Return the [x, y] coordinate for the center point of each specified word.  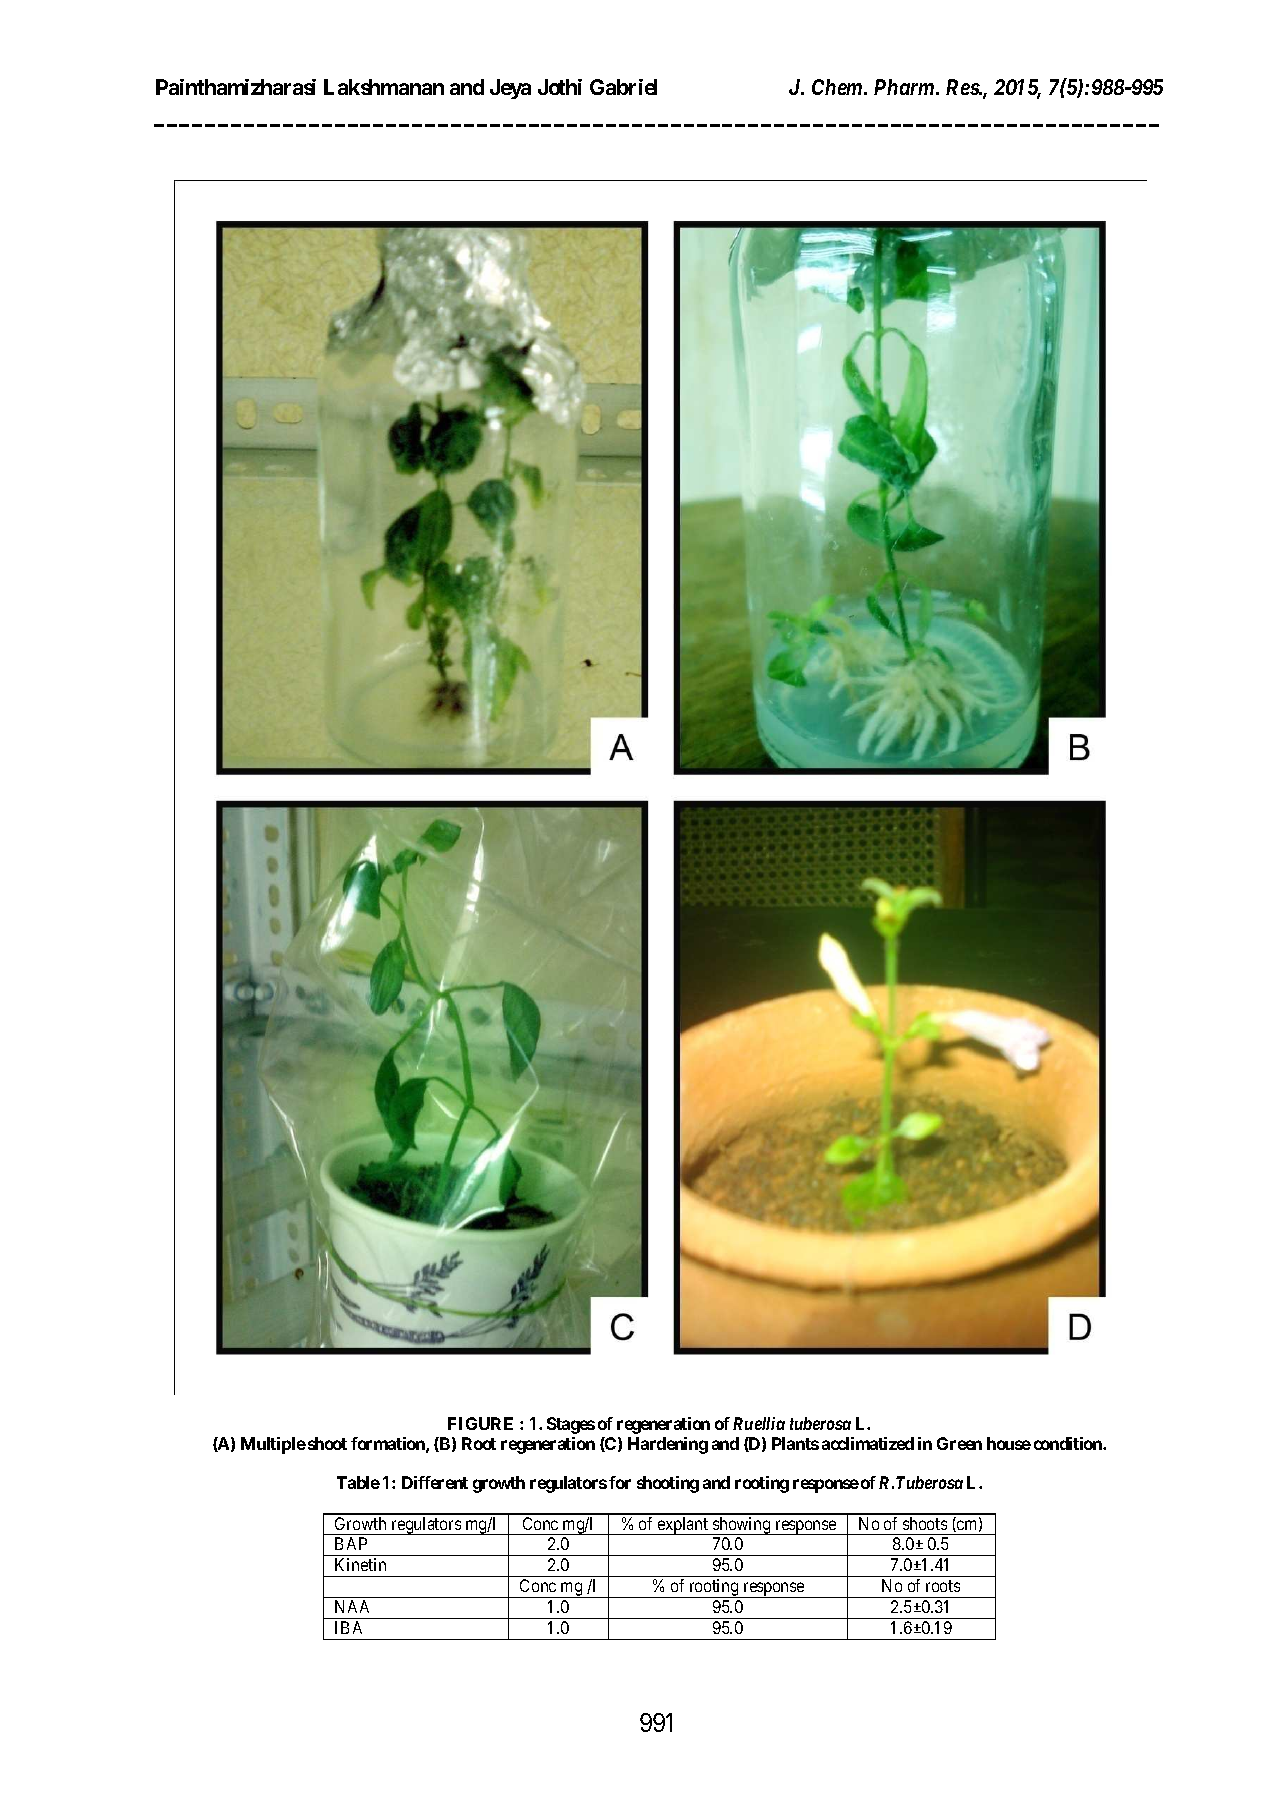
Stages [571, 1425]
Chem [838, 87]
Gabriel [623, 87]
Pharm [904, 87]
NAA [352, 1606]
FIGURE [480, 1423]
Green [959, 1443]
